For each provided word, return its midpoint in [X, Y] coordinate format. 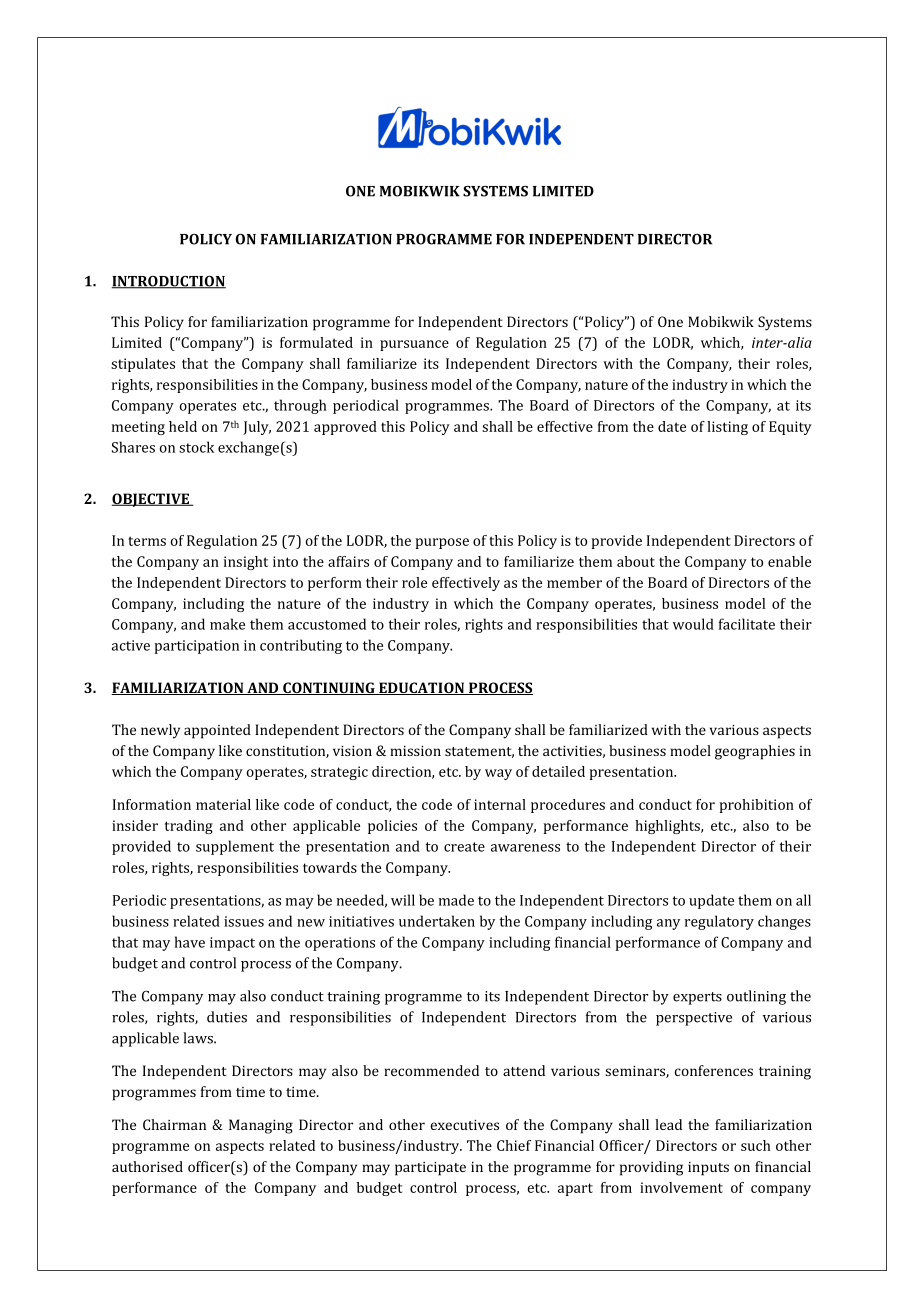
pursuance [414, 345]
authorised [147, 1166]
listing [727, 428]
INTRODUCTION [169, 282]
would [693, 624]
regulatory [719, 922]
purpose [442, 543]
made [456, 900]
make [227, 624]
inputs [708, 1169]
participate [430, 1169]
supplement [235, 847]
